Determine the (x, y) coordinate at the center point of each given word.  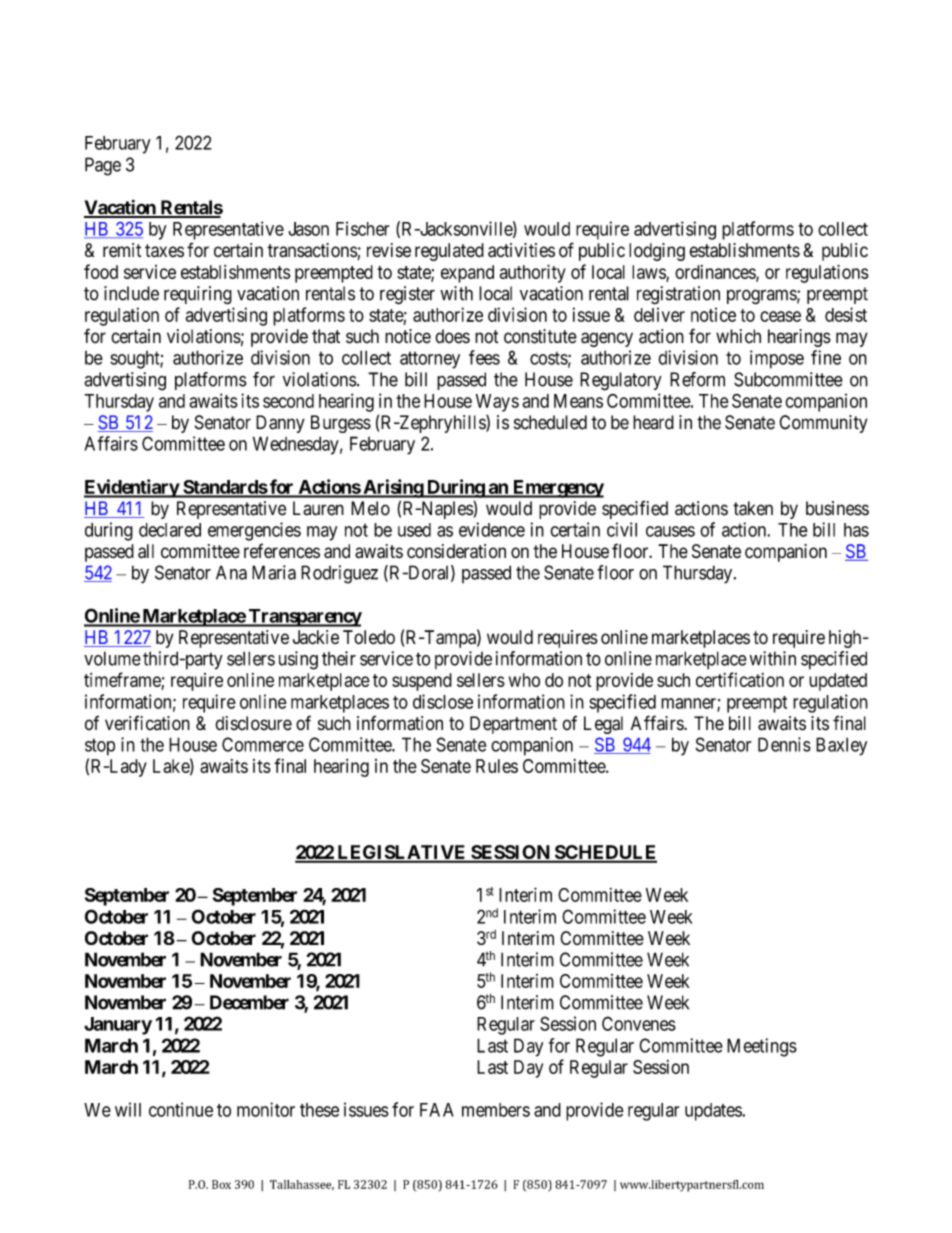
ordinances (716, 273)
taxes (164, 251)
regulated (449, 252)
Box (221, 1184)
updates (714, 1112)
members (496, 1110)
